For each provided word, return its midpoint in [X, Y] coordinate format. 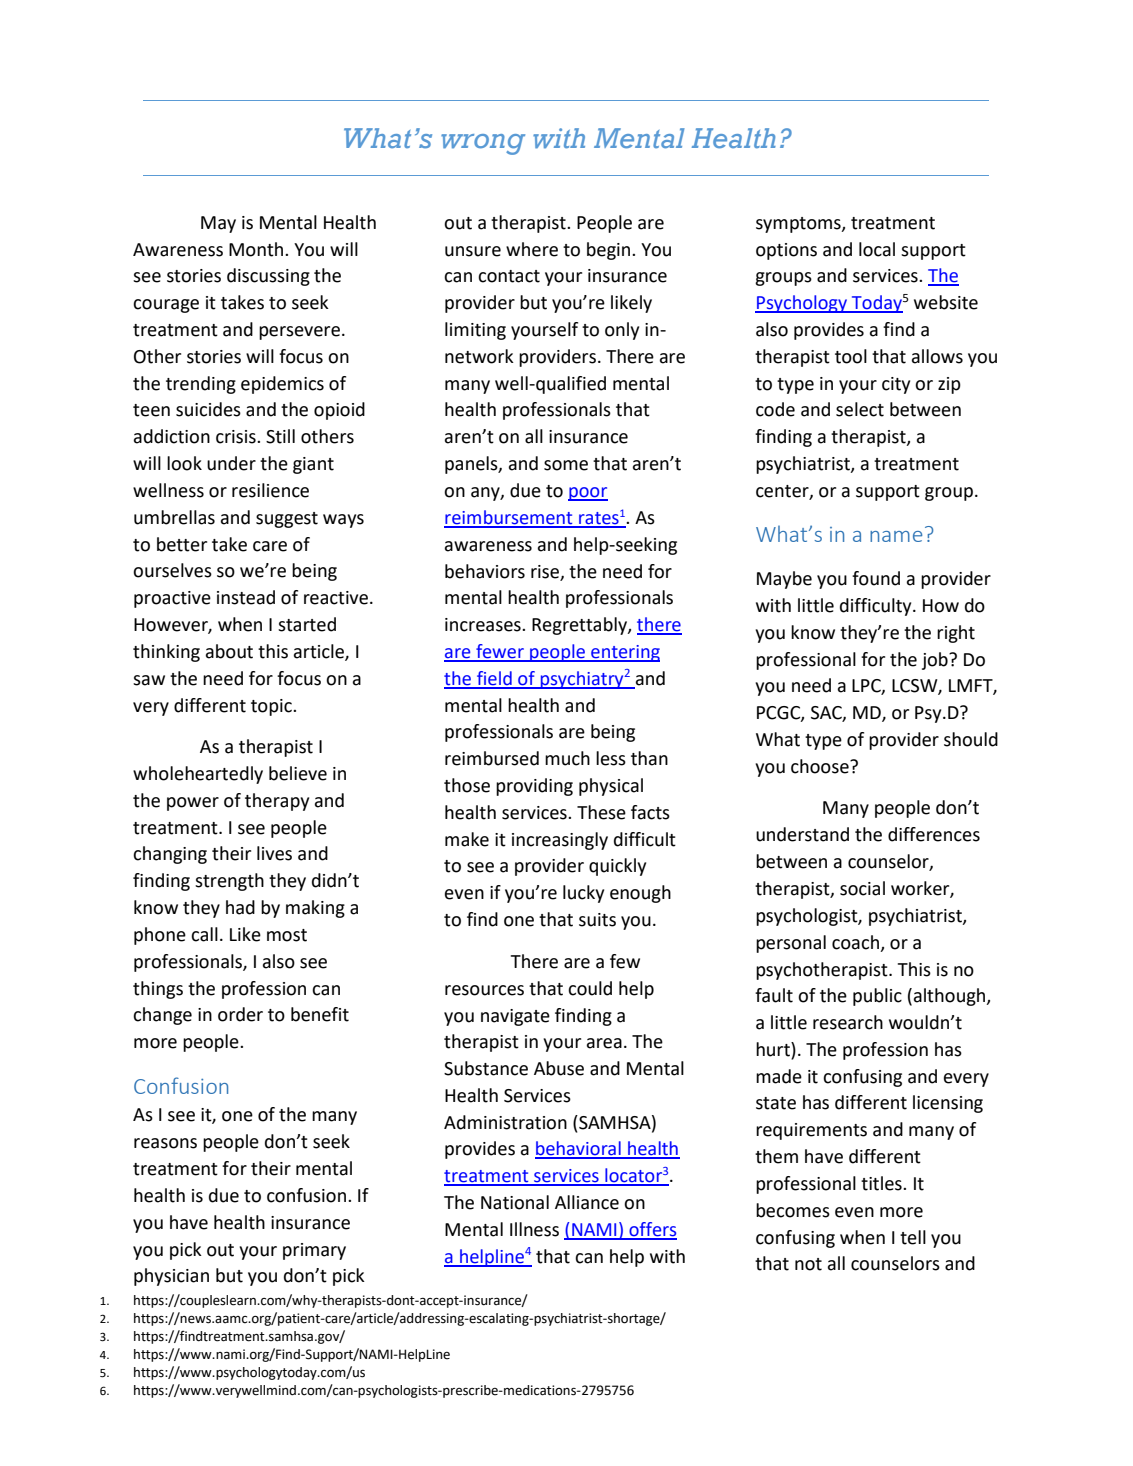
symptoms [799, 225]
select [860, 409]
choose [821, 766]
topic [272, 707]
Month [257, 249]
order [240, 1014]
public [877, 997]
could [590, 988]
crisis [237, 437]
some [566, 465]
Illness [534, 1229]
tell [913, 1237]
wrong [483, 144]
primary [314, 1251]
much [567, 758]
